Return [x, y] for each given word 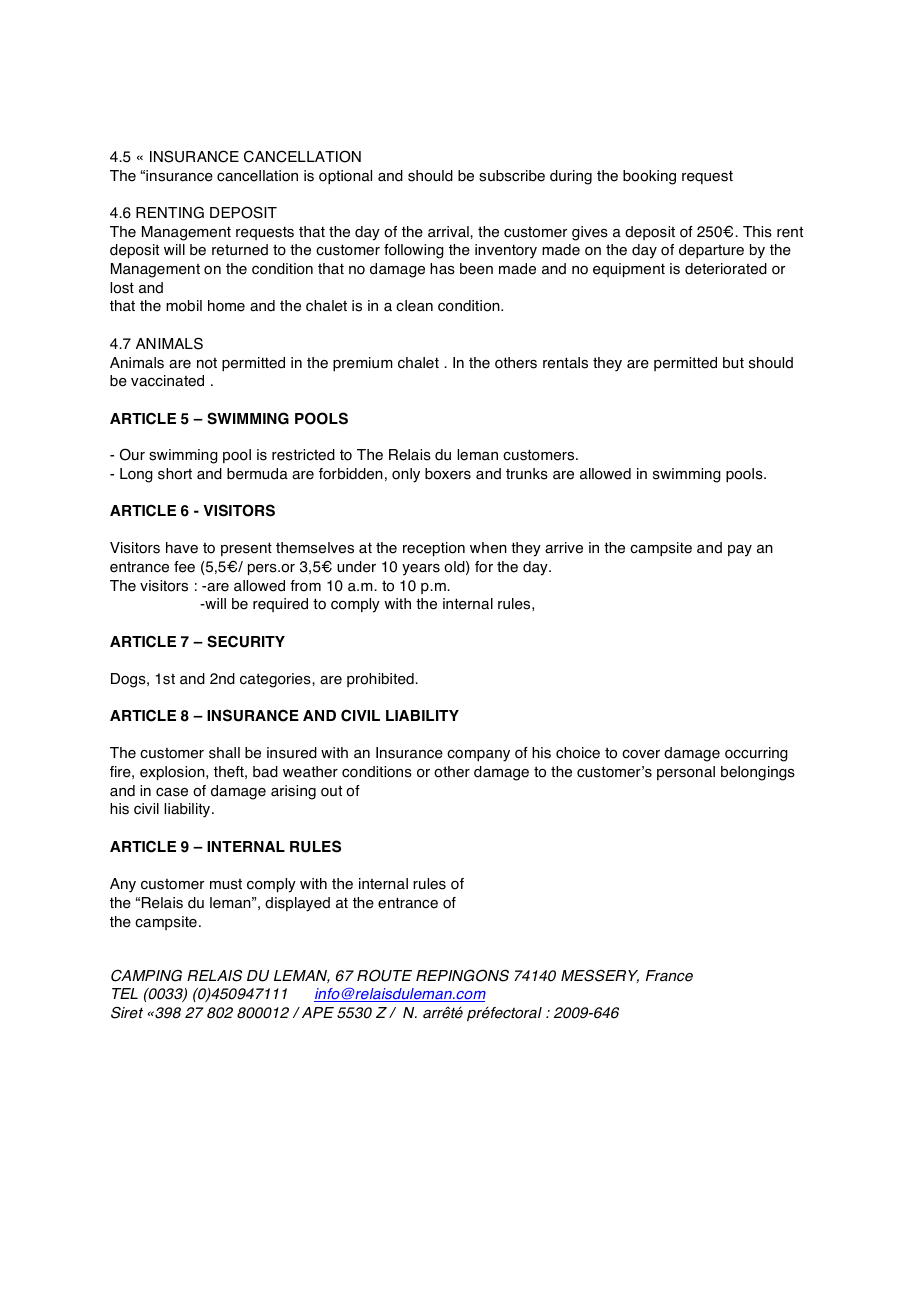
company [478, 755]
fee [184, 567]
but [733, 363]
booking [649, 177]
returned [240, 250]
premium [363, 364]
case [172, 792]
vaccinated [167, 381]
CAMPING [146, 975]
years [421, 570]
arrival [449, 232]
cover [641, 754]
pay [740, 551]
